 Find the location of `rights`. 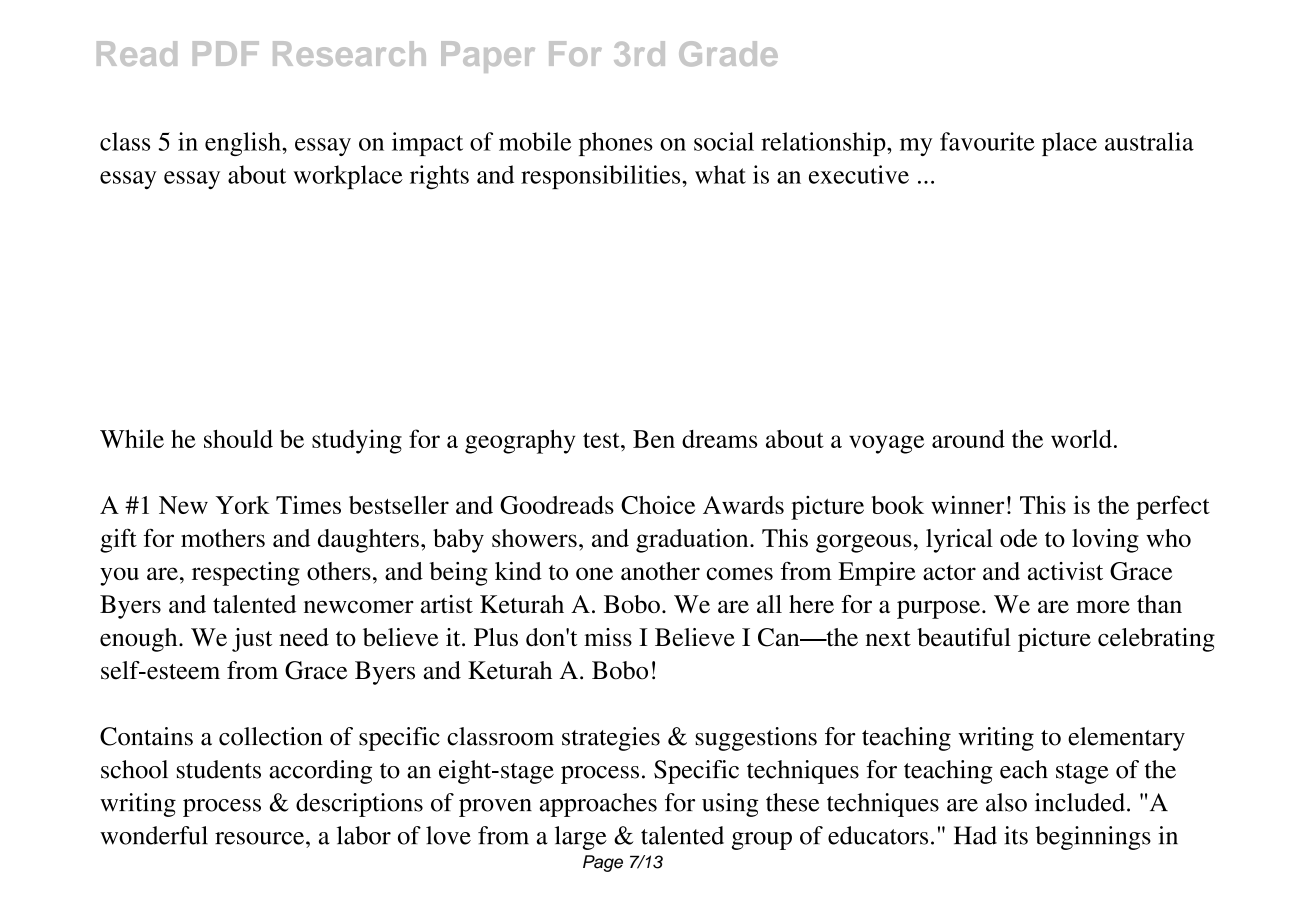

rights is located at coordinates (439, 177).
